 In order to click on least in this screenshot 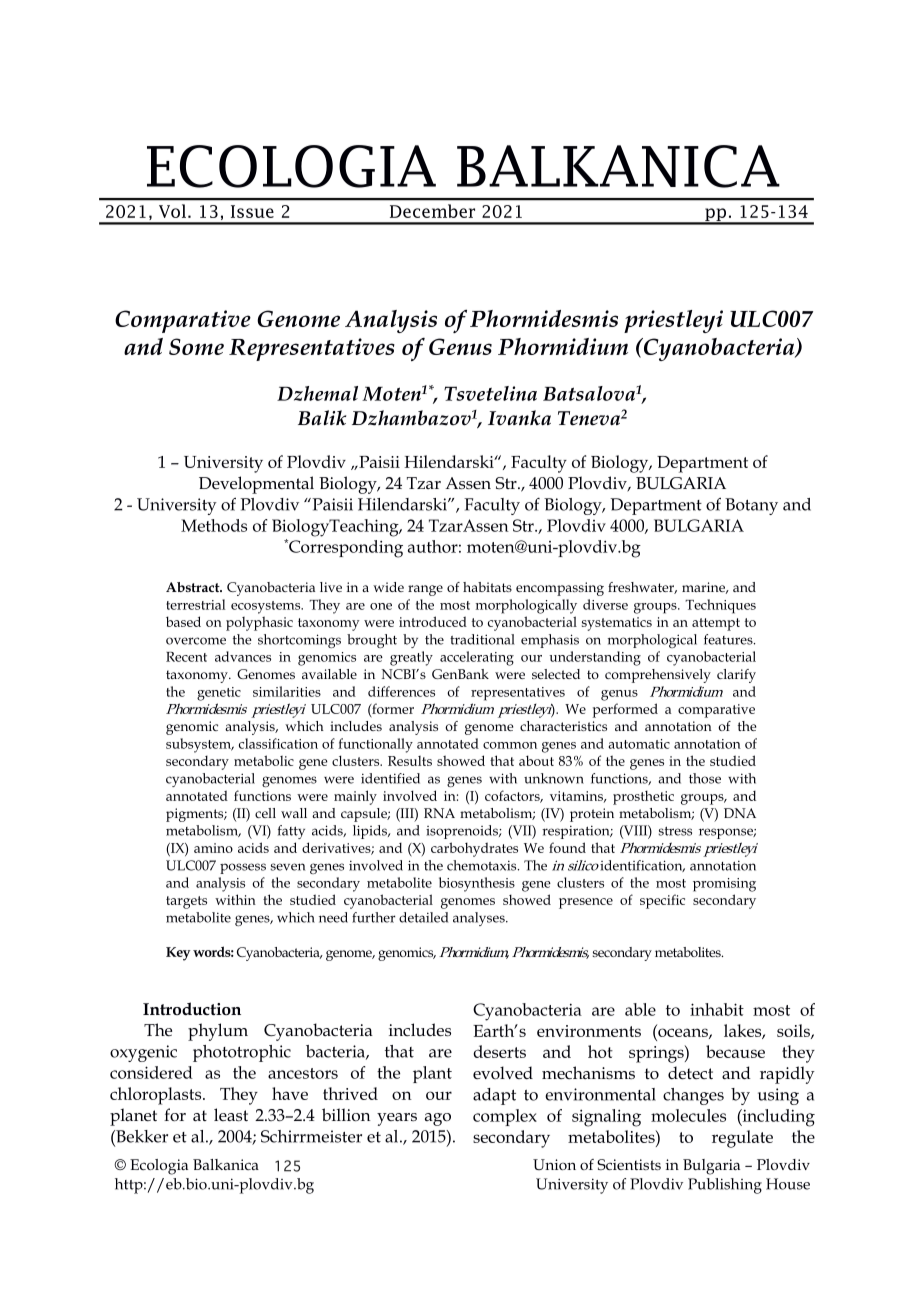, I will do `click(231, 1115)`.
